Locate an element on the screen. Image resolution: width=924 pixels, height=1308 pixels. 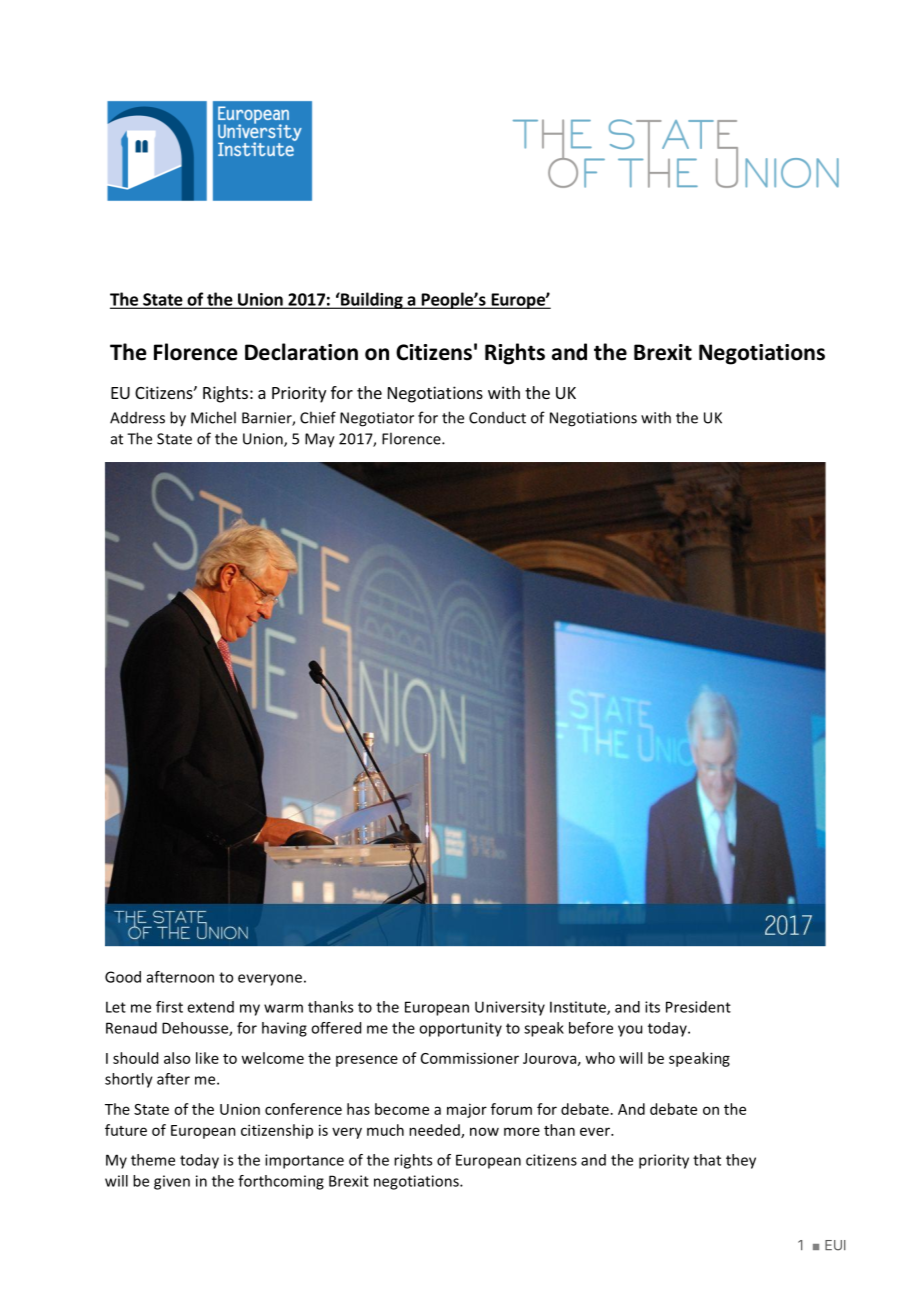
Chief is located at coordinates (318, 417).
